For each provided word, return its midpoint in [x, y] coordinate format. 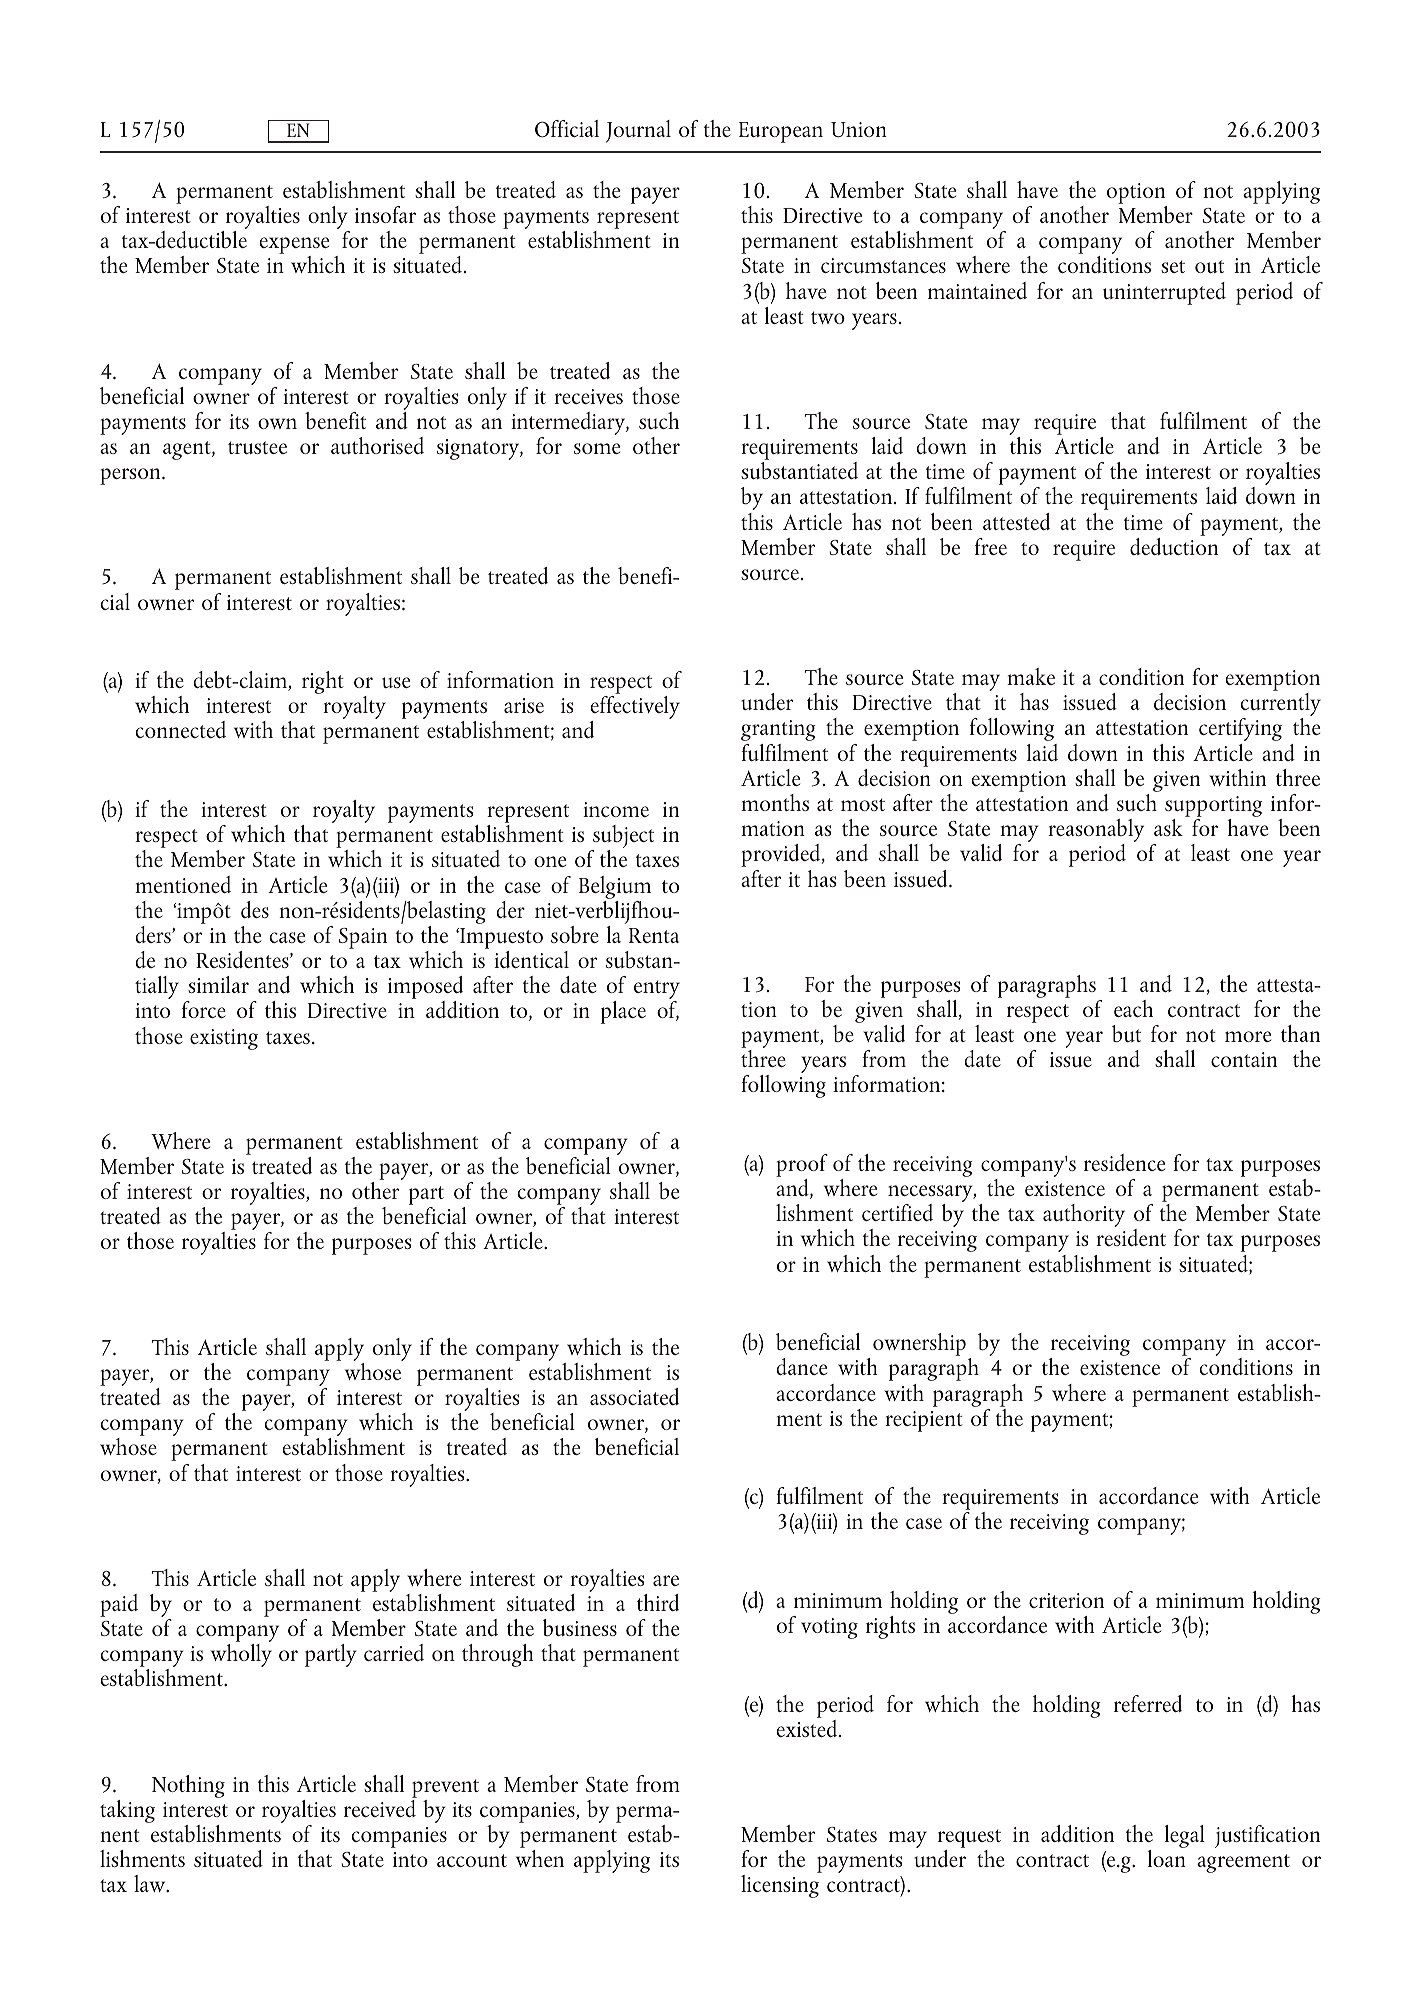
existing [224, 1039]
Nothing [188, 1786]
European [781, 132]
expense [294, 247]
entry [657, 991]
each [1133, 1008]
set [1173, 266]
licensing [780, 1886]
